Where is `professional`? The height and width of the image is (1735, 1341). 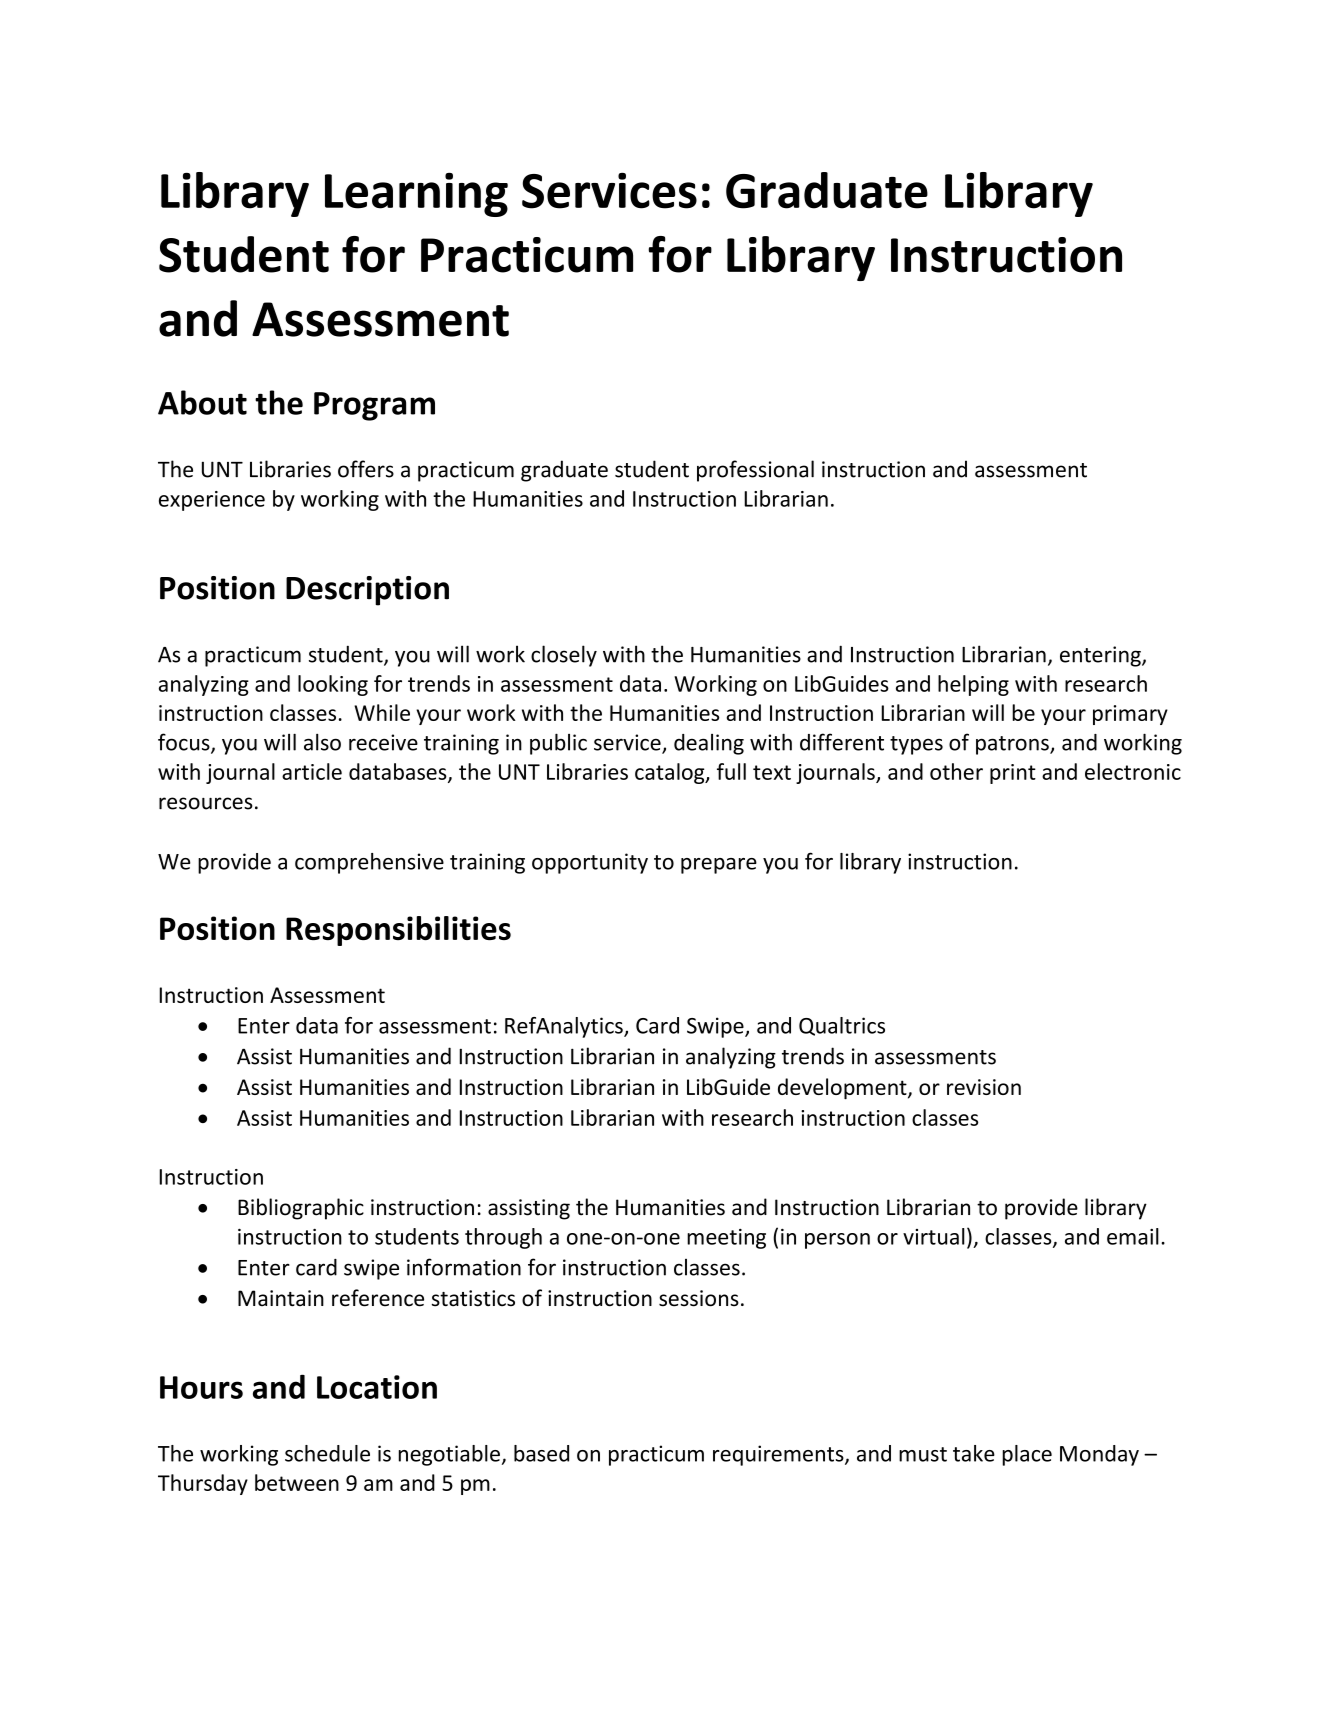
professional is located at coordinates (755, 471).
